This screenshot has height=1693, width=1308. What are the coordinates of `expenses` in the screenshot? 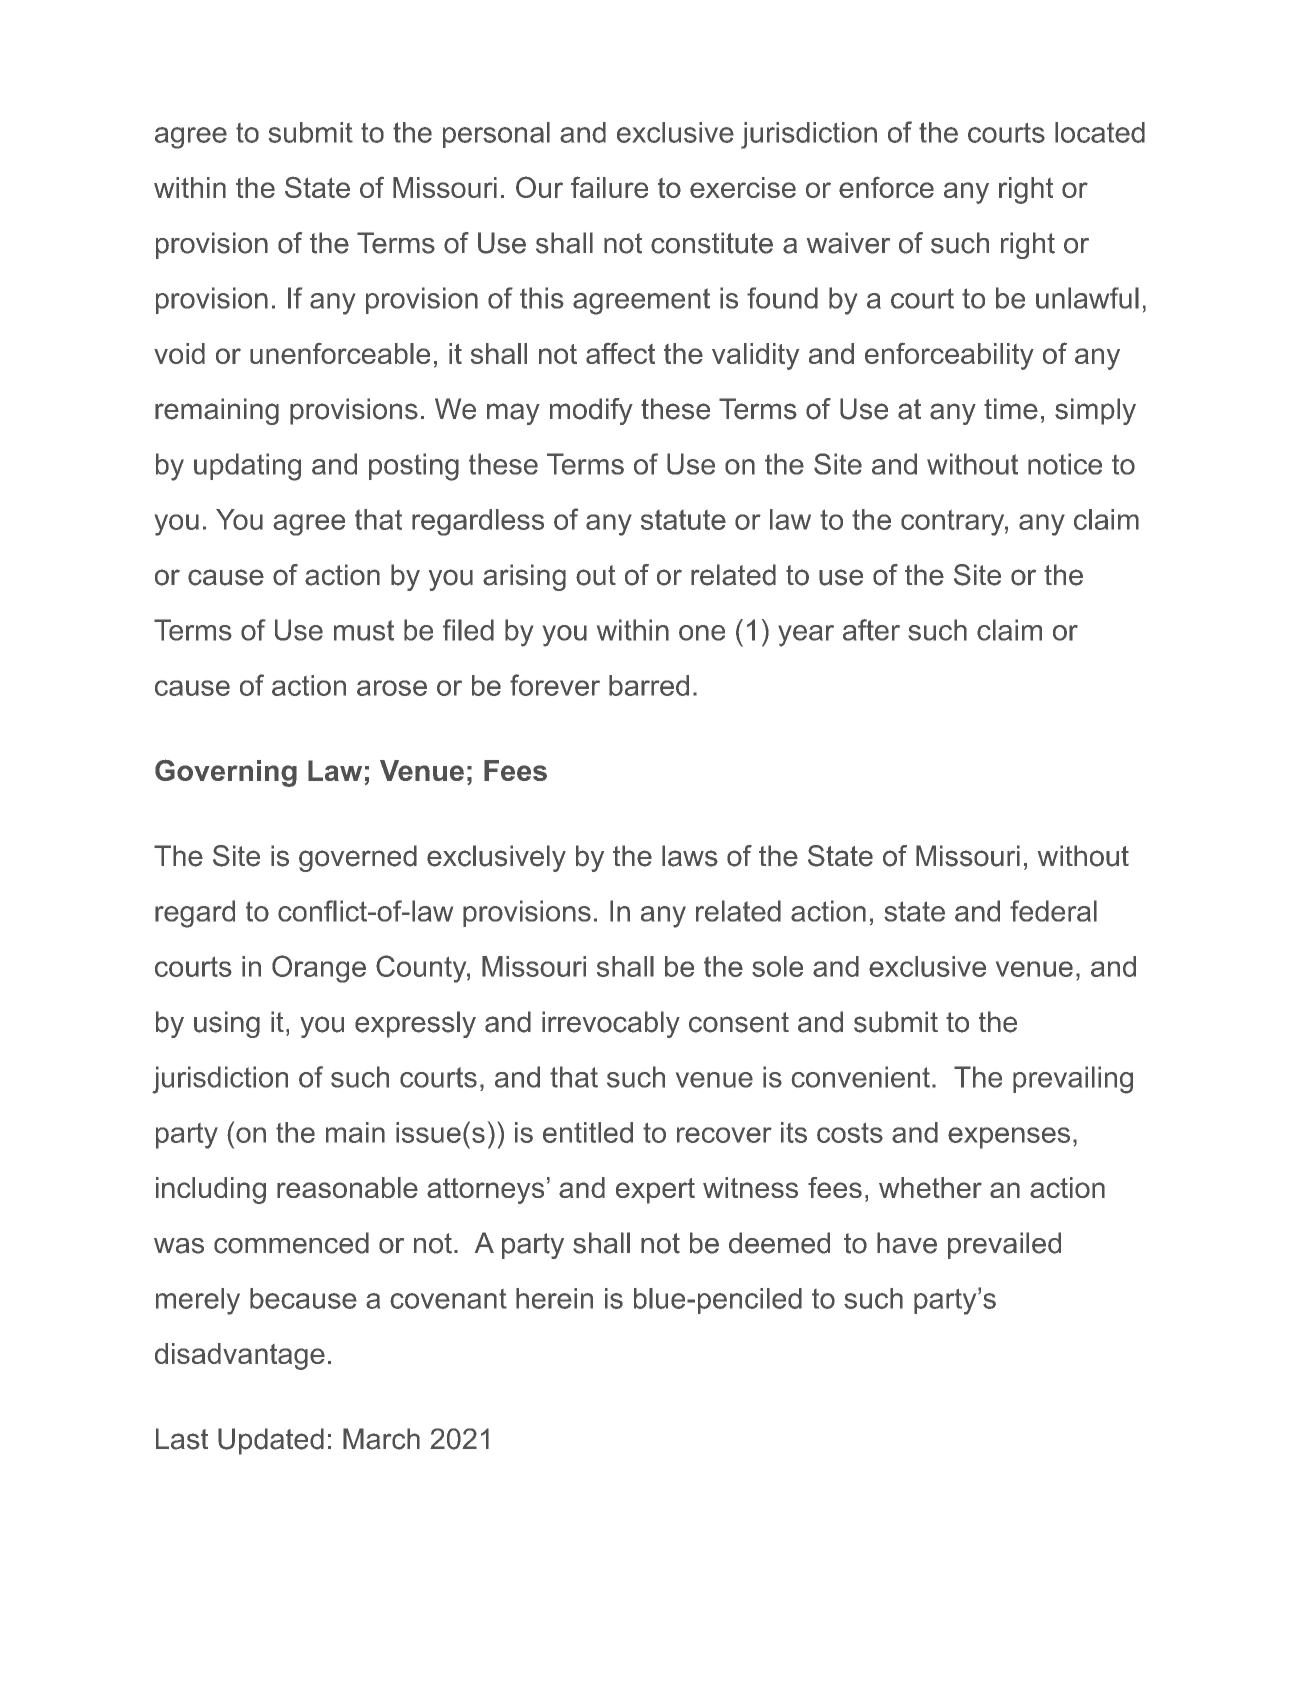 It's located at (1009, 1138).
